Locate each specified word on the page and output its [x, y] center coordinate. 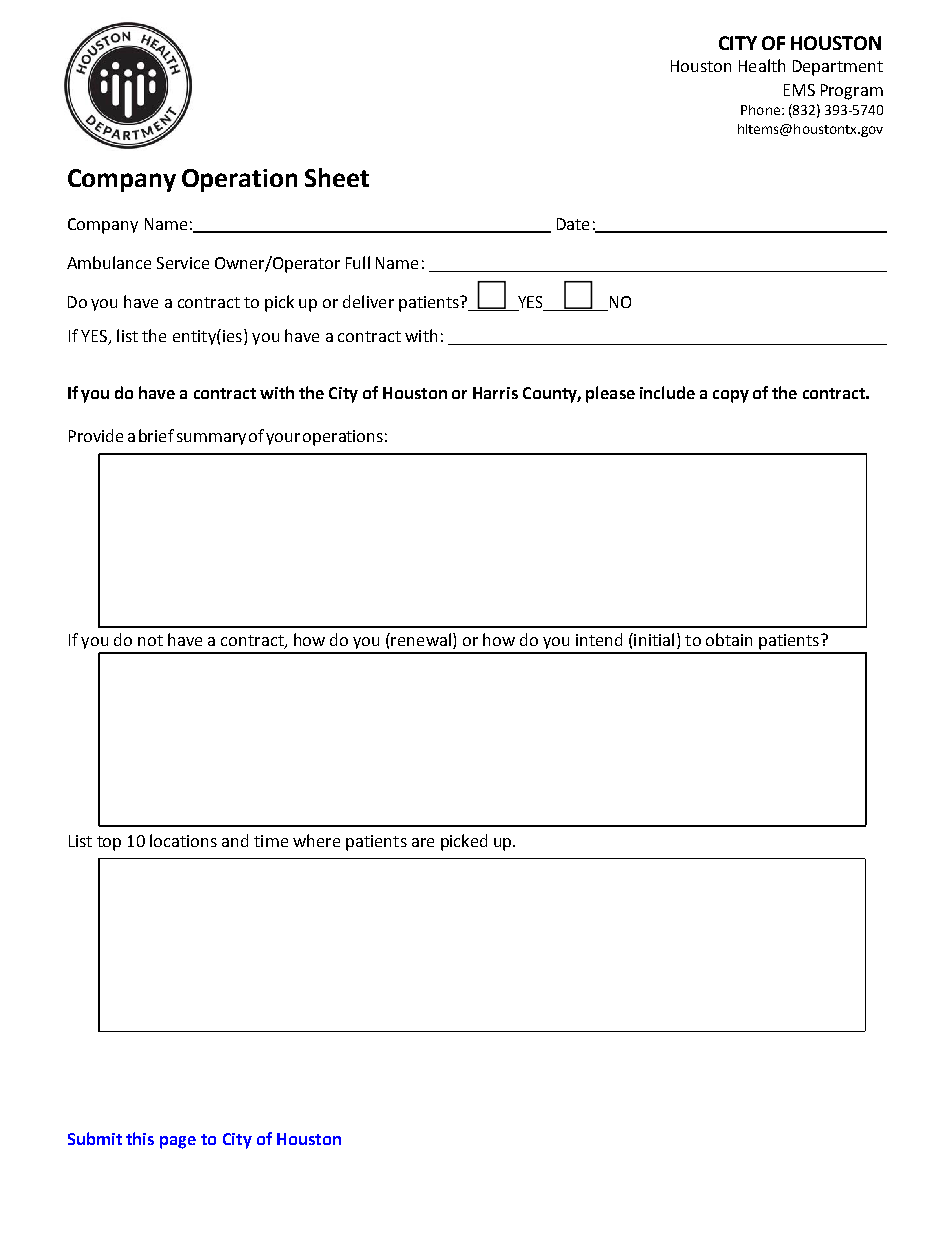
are [423, 842]
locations [183, 840]
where [316, 840]
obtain [729, 639]
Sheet [337, 177]
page [178, 1142]
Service [183, 263]
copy [731, 396]
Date [573, 224]
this [140, 1138]
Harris [495, 393]
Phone [760, 110]
